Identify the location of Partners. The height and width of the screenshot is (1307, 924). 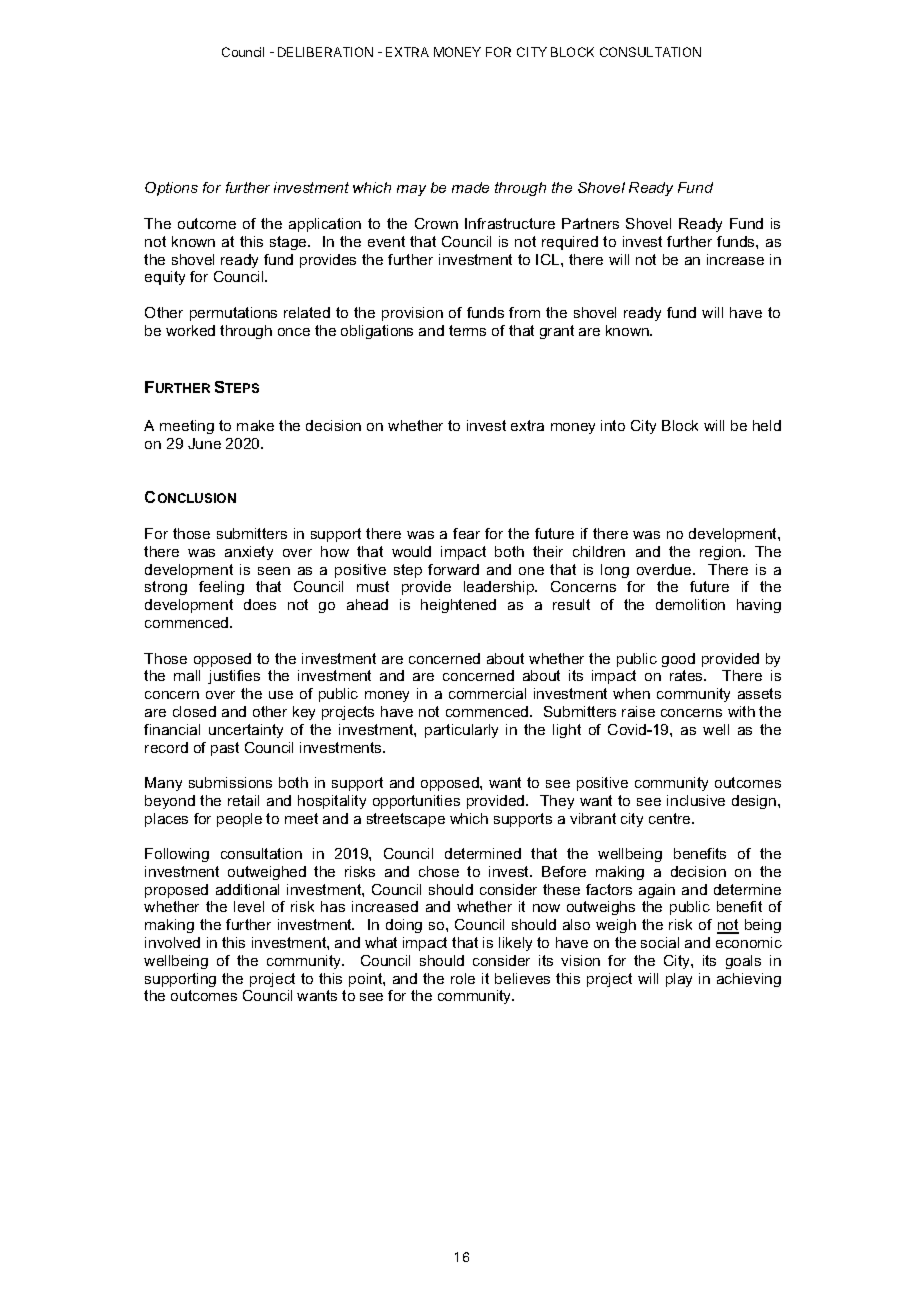
(590, 223).
